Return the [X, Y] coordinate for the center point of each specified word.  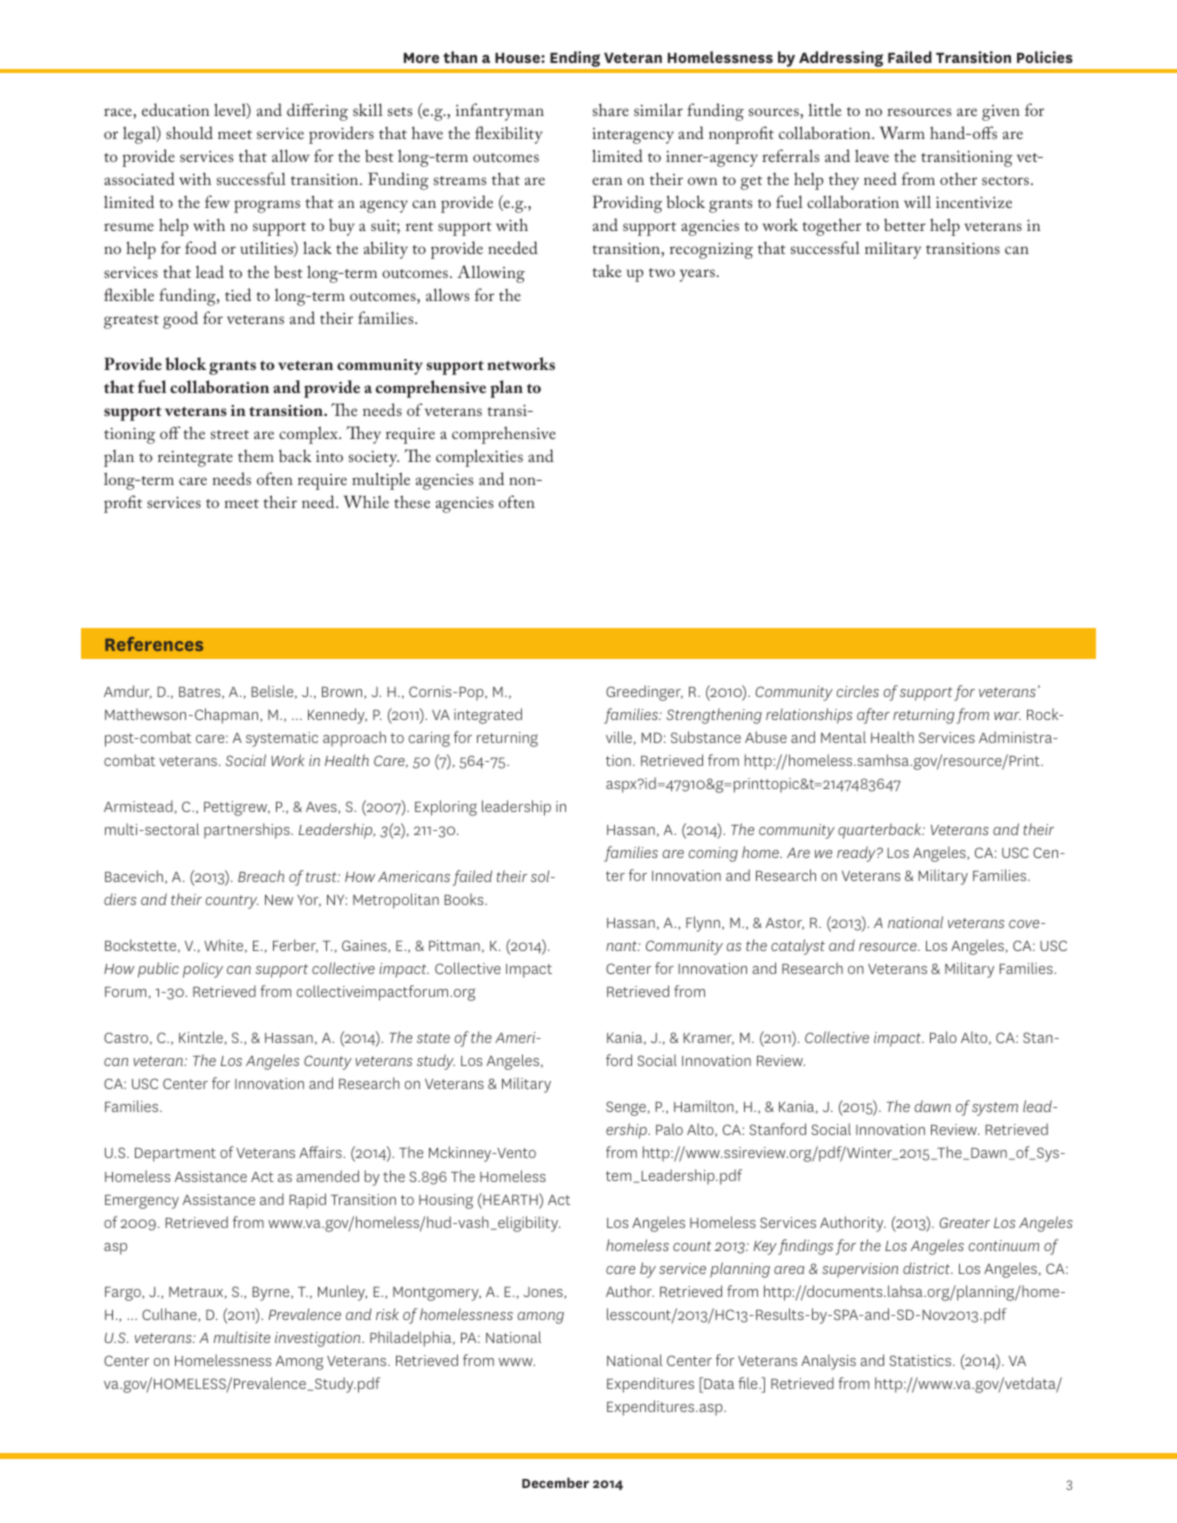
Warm [902, 132]
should [189, 132]
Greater [964, 1222]
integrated [488, 716]
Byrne [272, 1294]
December [555, 1482]
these [412, 501]
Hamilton [705, 1107]
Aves [322, 808]
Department [175, 1155]
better [905, 225]
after [873, 716]
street [230, 434]
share [611, 109]
